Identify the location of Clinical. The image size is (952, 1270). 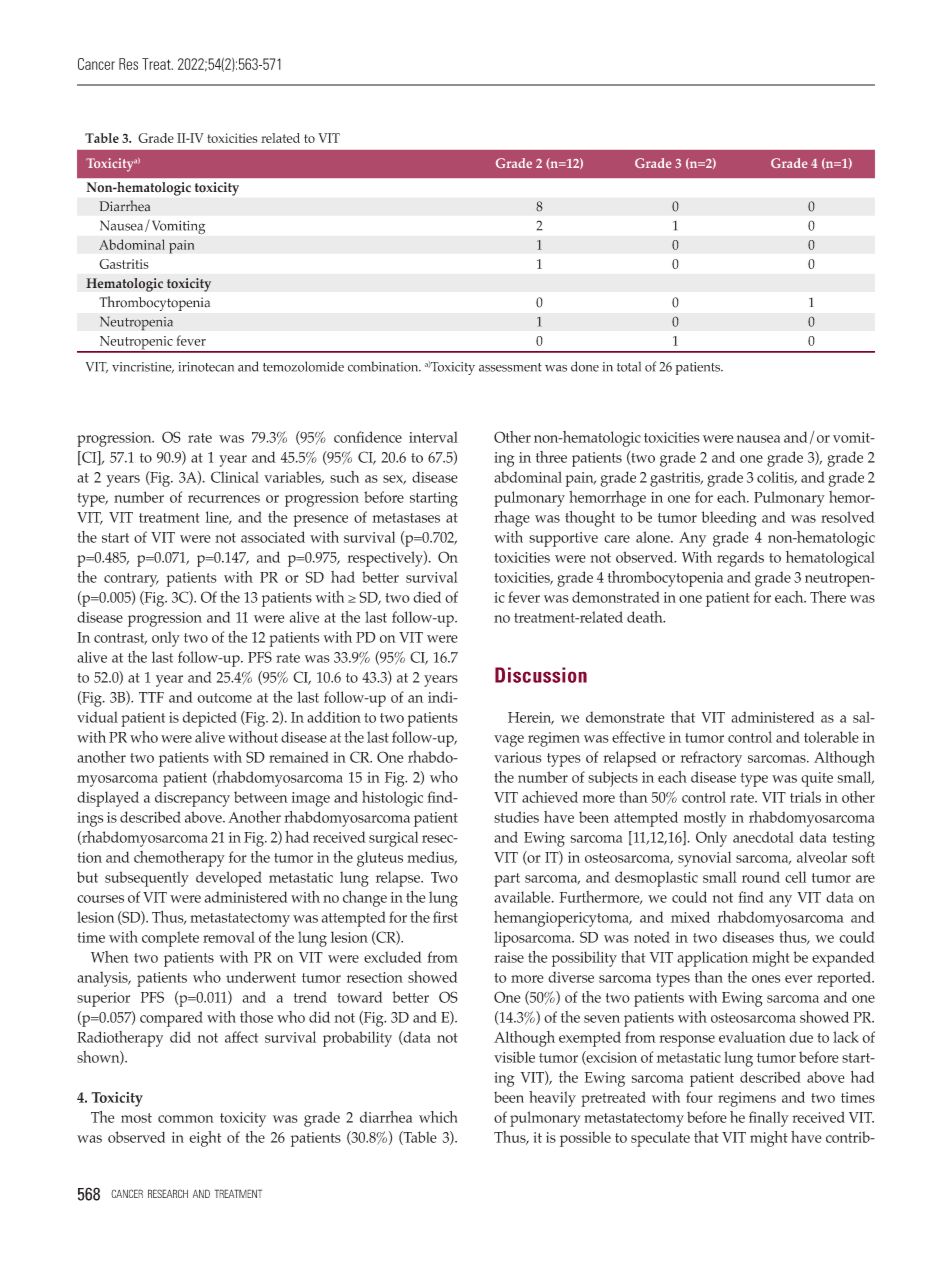
(235, 477).
